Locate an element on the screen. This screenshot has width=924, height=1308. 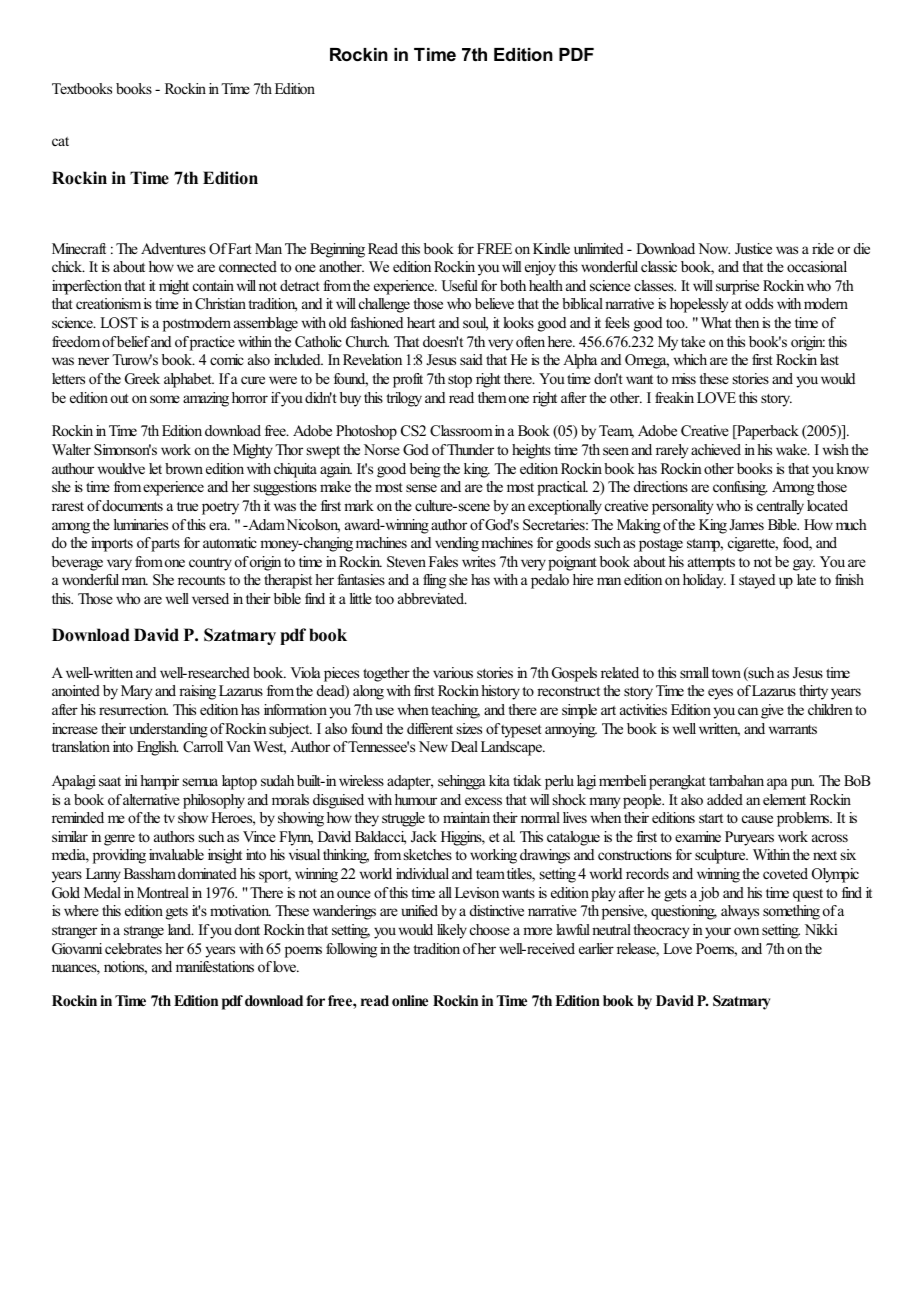
wake is located at coordinates (792, 449).
